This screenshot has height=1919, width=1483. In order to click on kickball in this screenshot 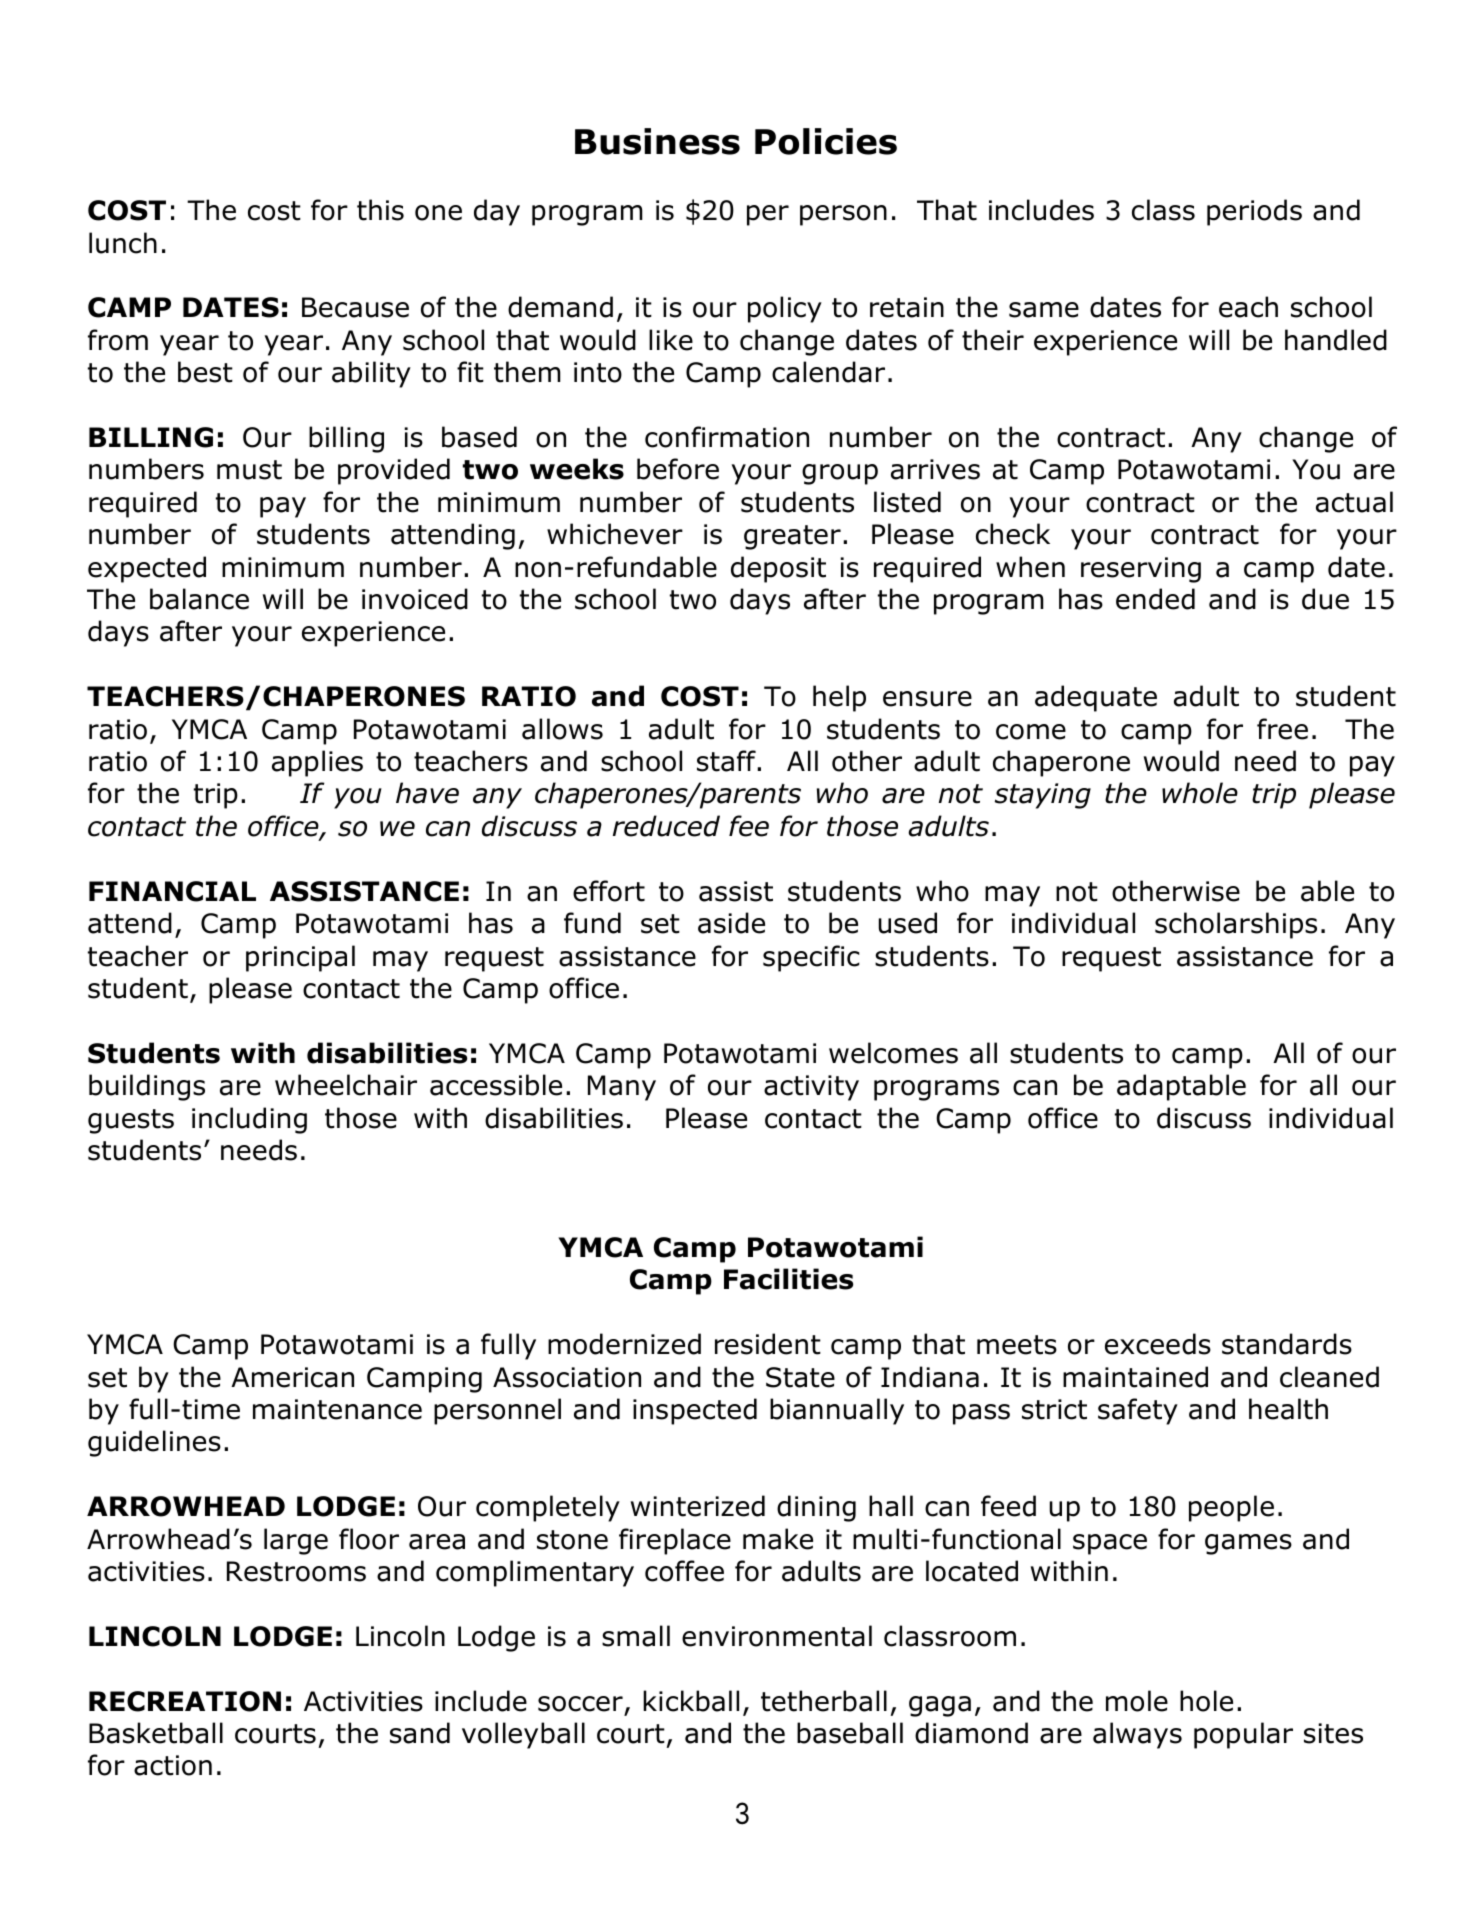, I will do `click(691, 1701)`.
